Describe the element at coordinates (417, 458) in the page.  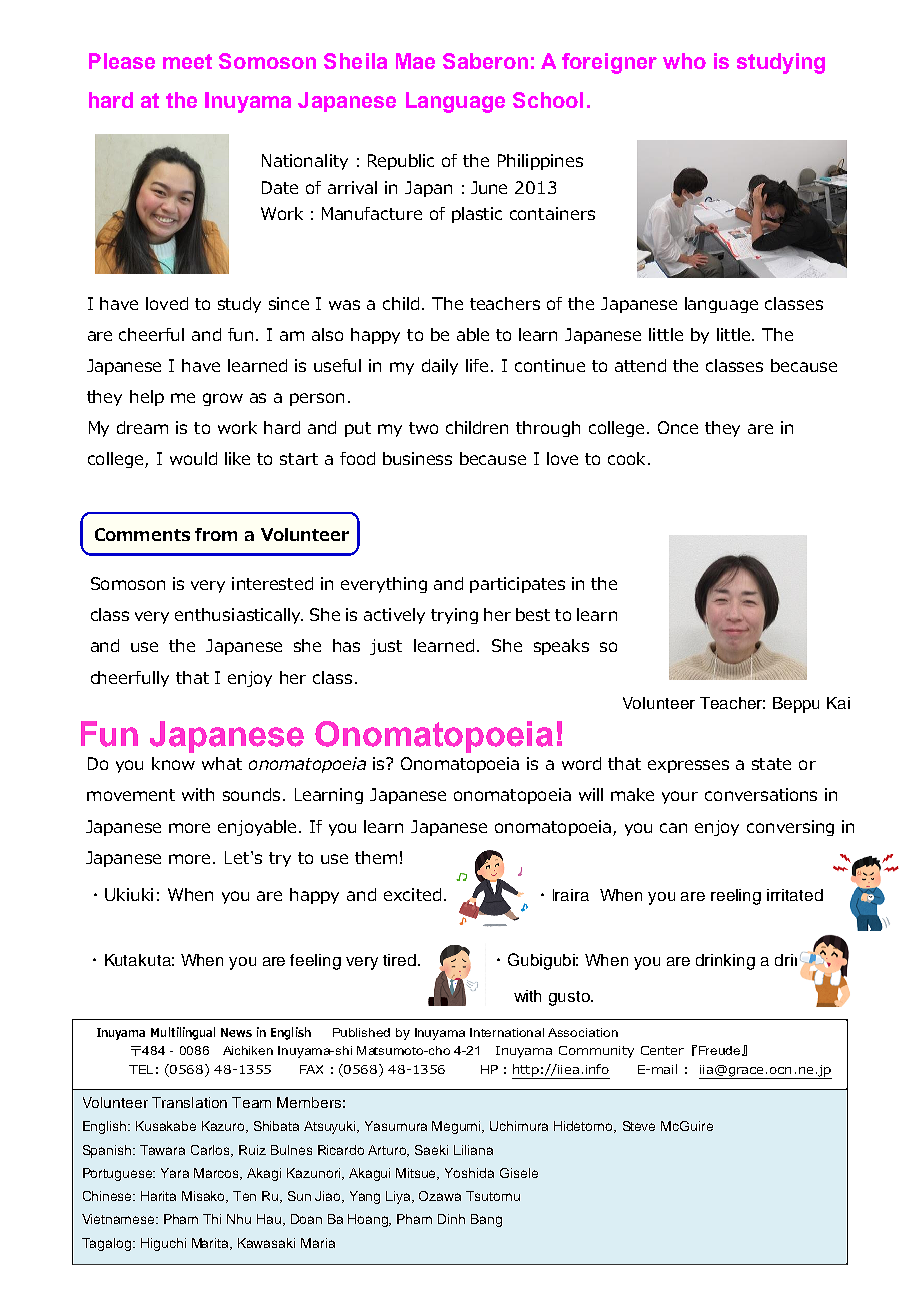
I see `business` at that location.
